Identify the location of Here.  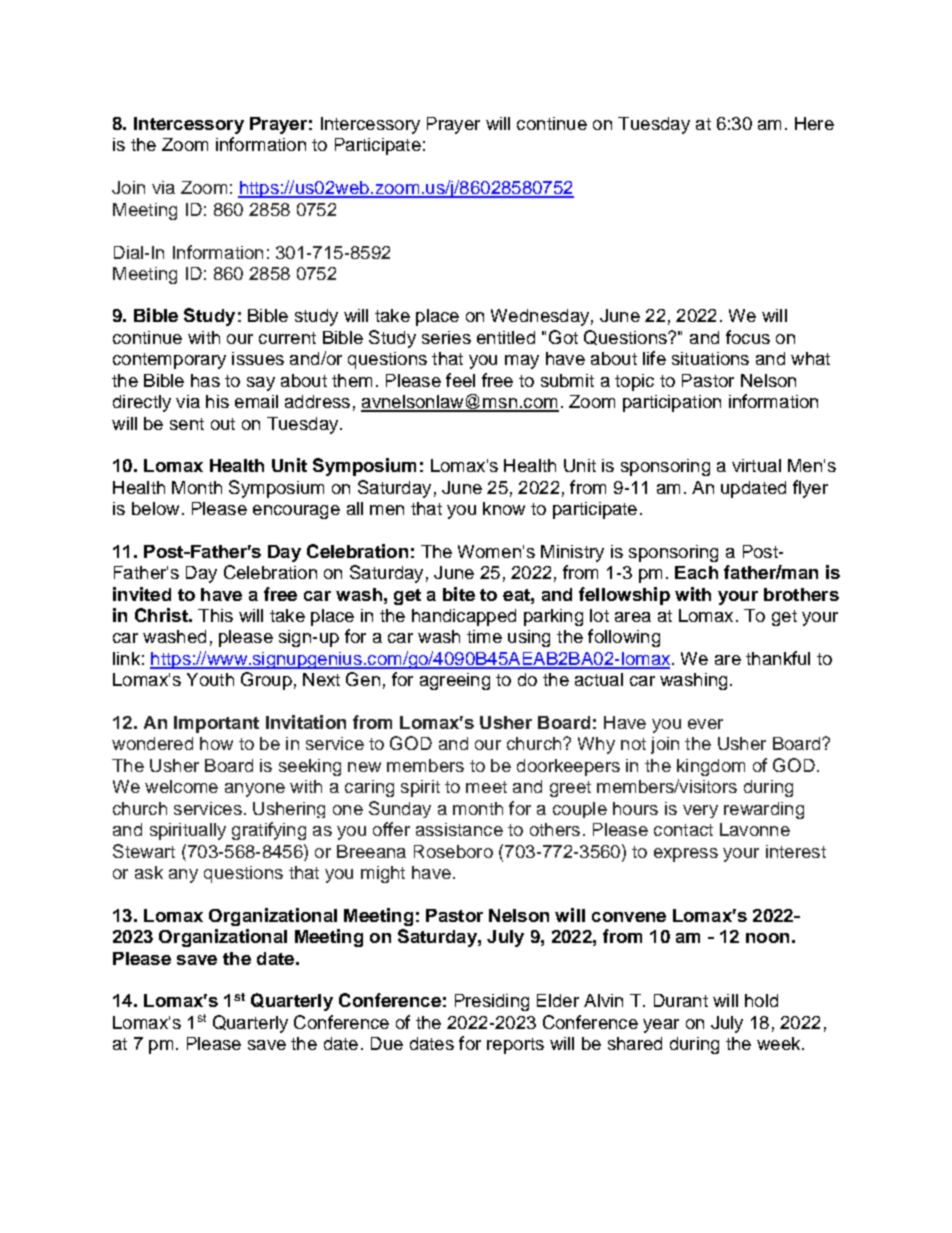
(814, 123).
